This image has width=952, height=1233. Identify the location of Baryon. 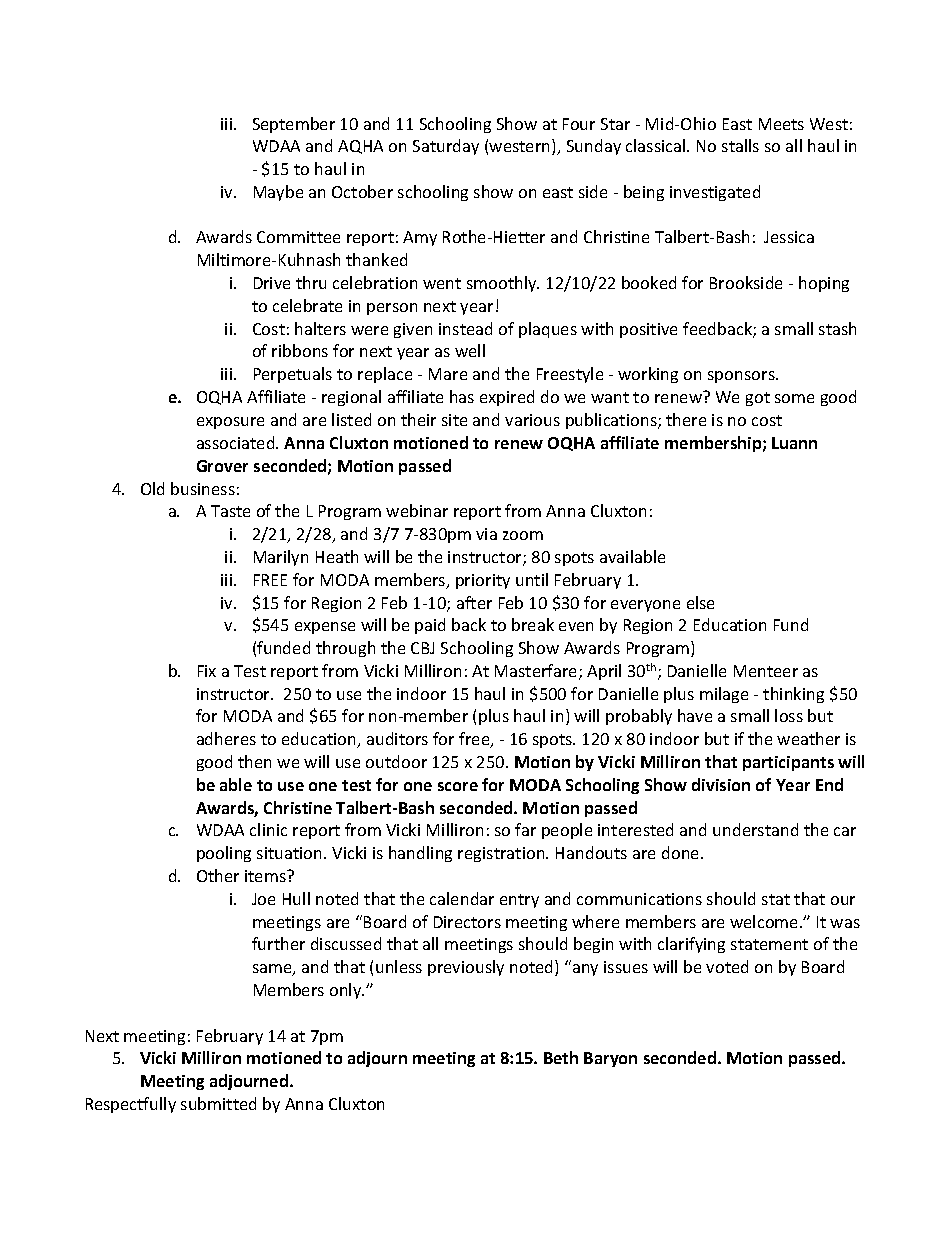
(610, 1059).
